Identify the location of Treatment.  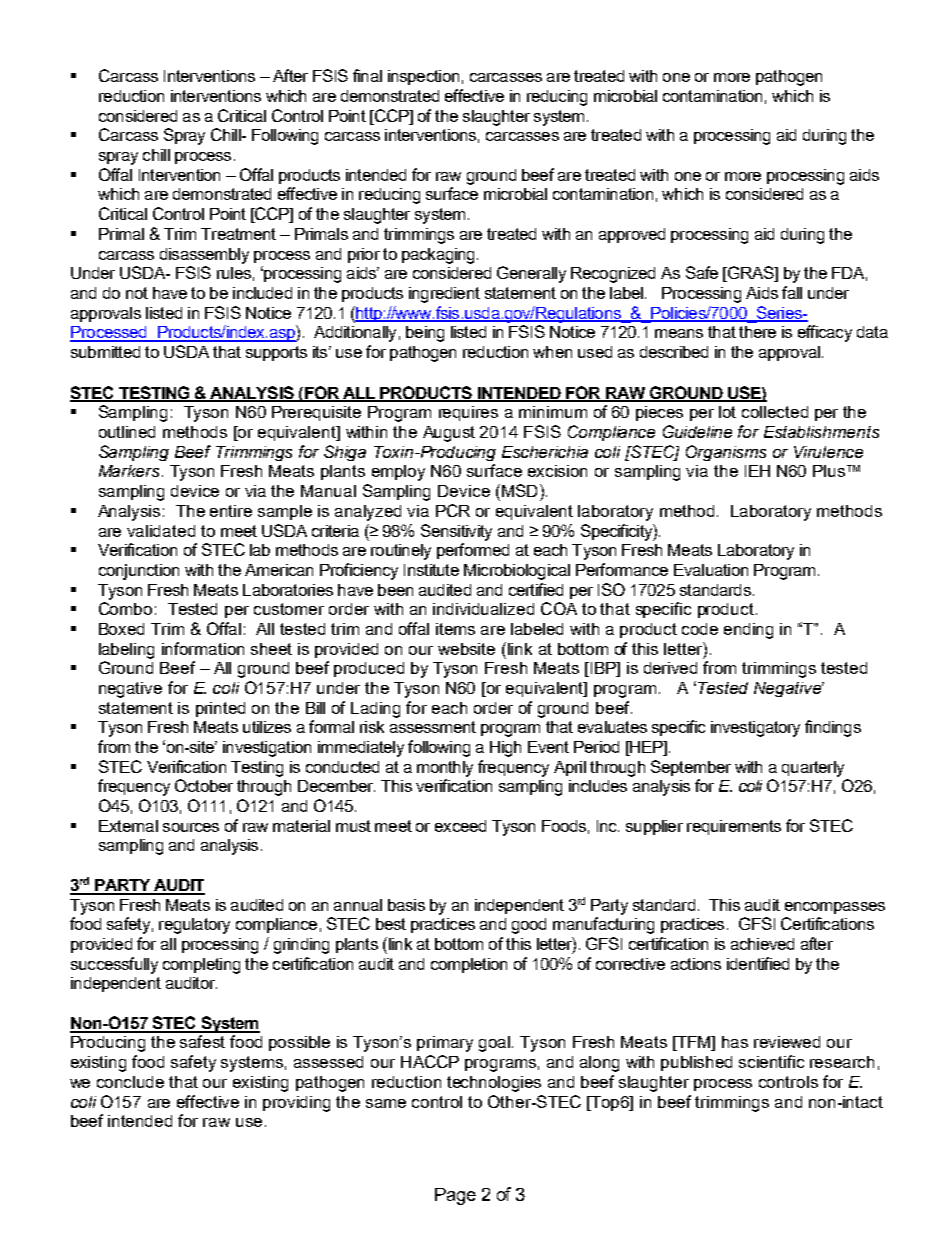
(238, 234).
